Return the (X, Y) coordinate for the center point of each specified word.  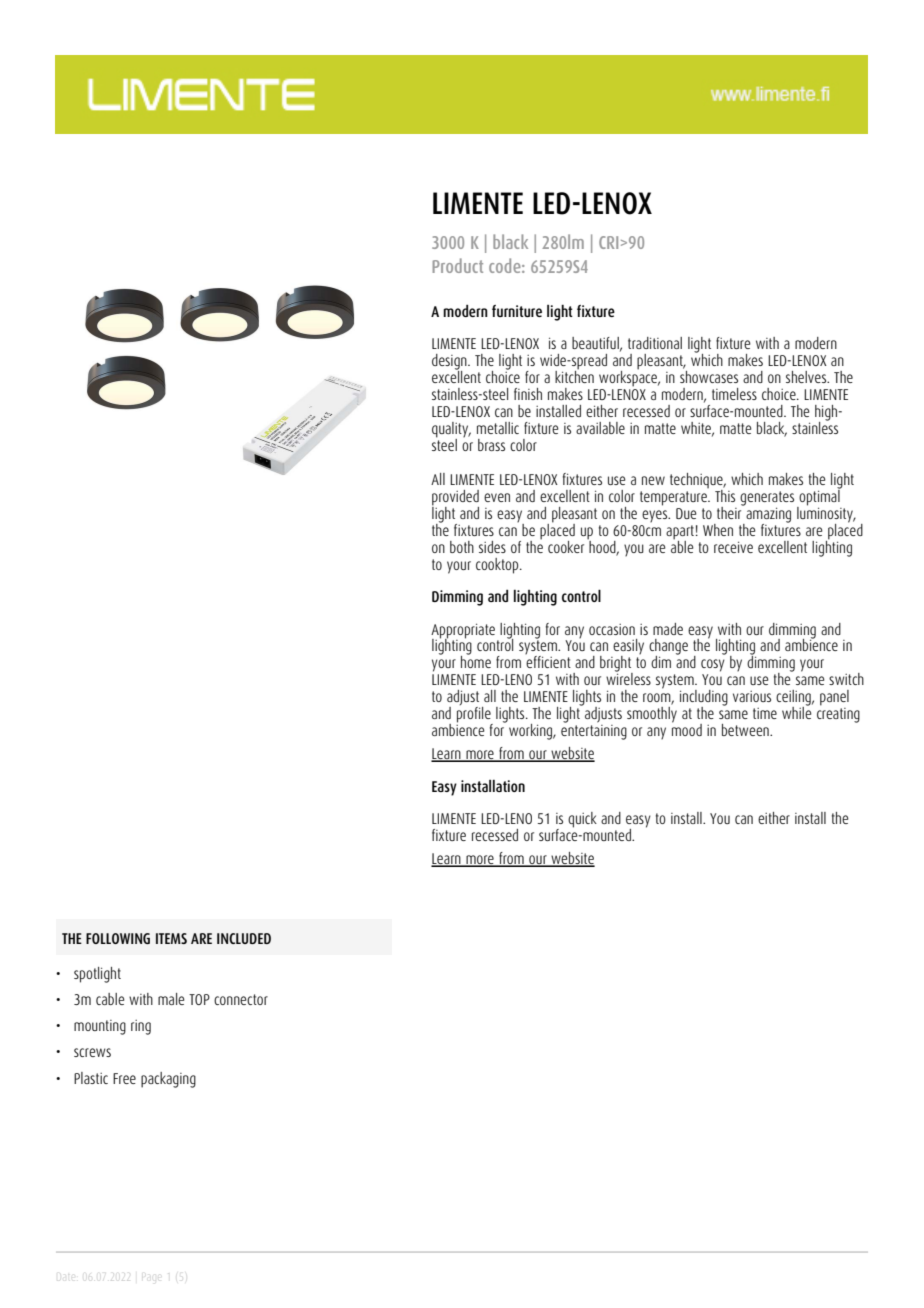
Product (457, 265)
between (746, 730)
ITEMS (171, 938)
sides (492, 547)
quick (582, 820)
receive (733, 547)
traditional (655, 343)
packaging (168, 1080)
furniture (517, 311)
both (462, 547)
